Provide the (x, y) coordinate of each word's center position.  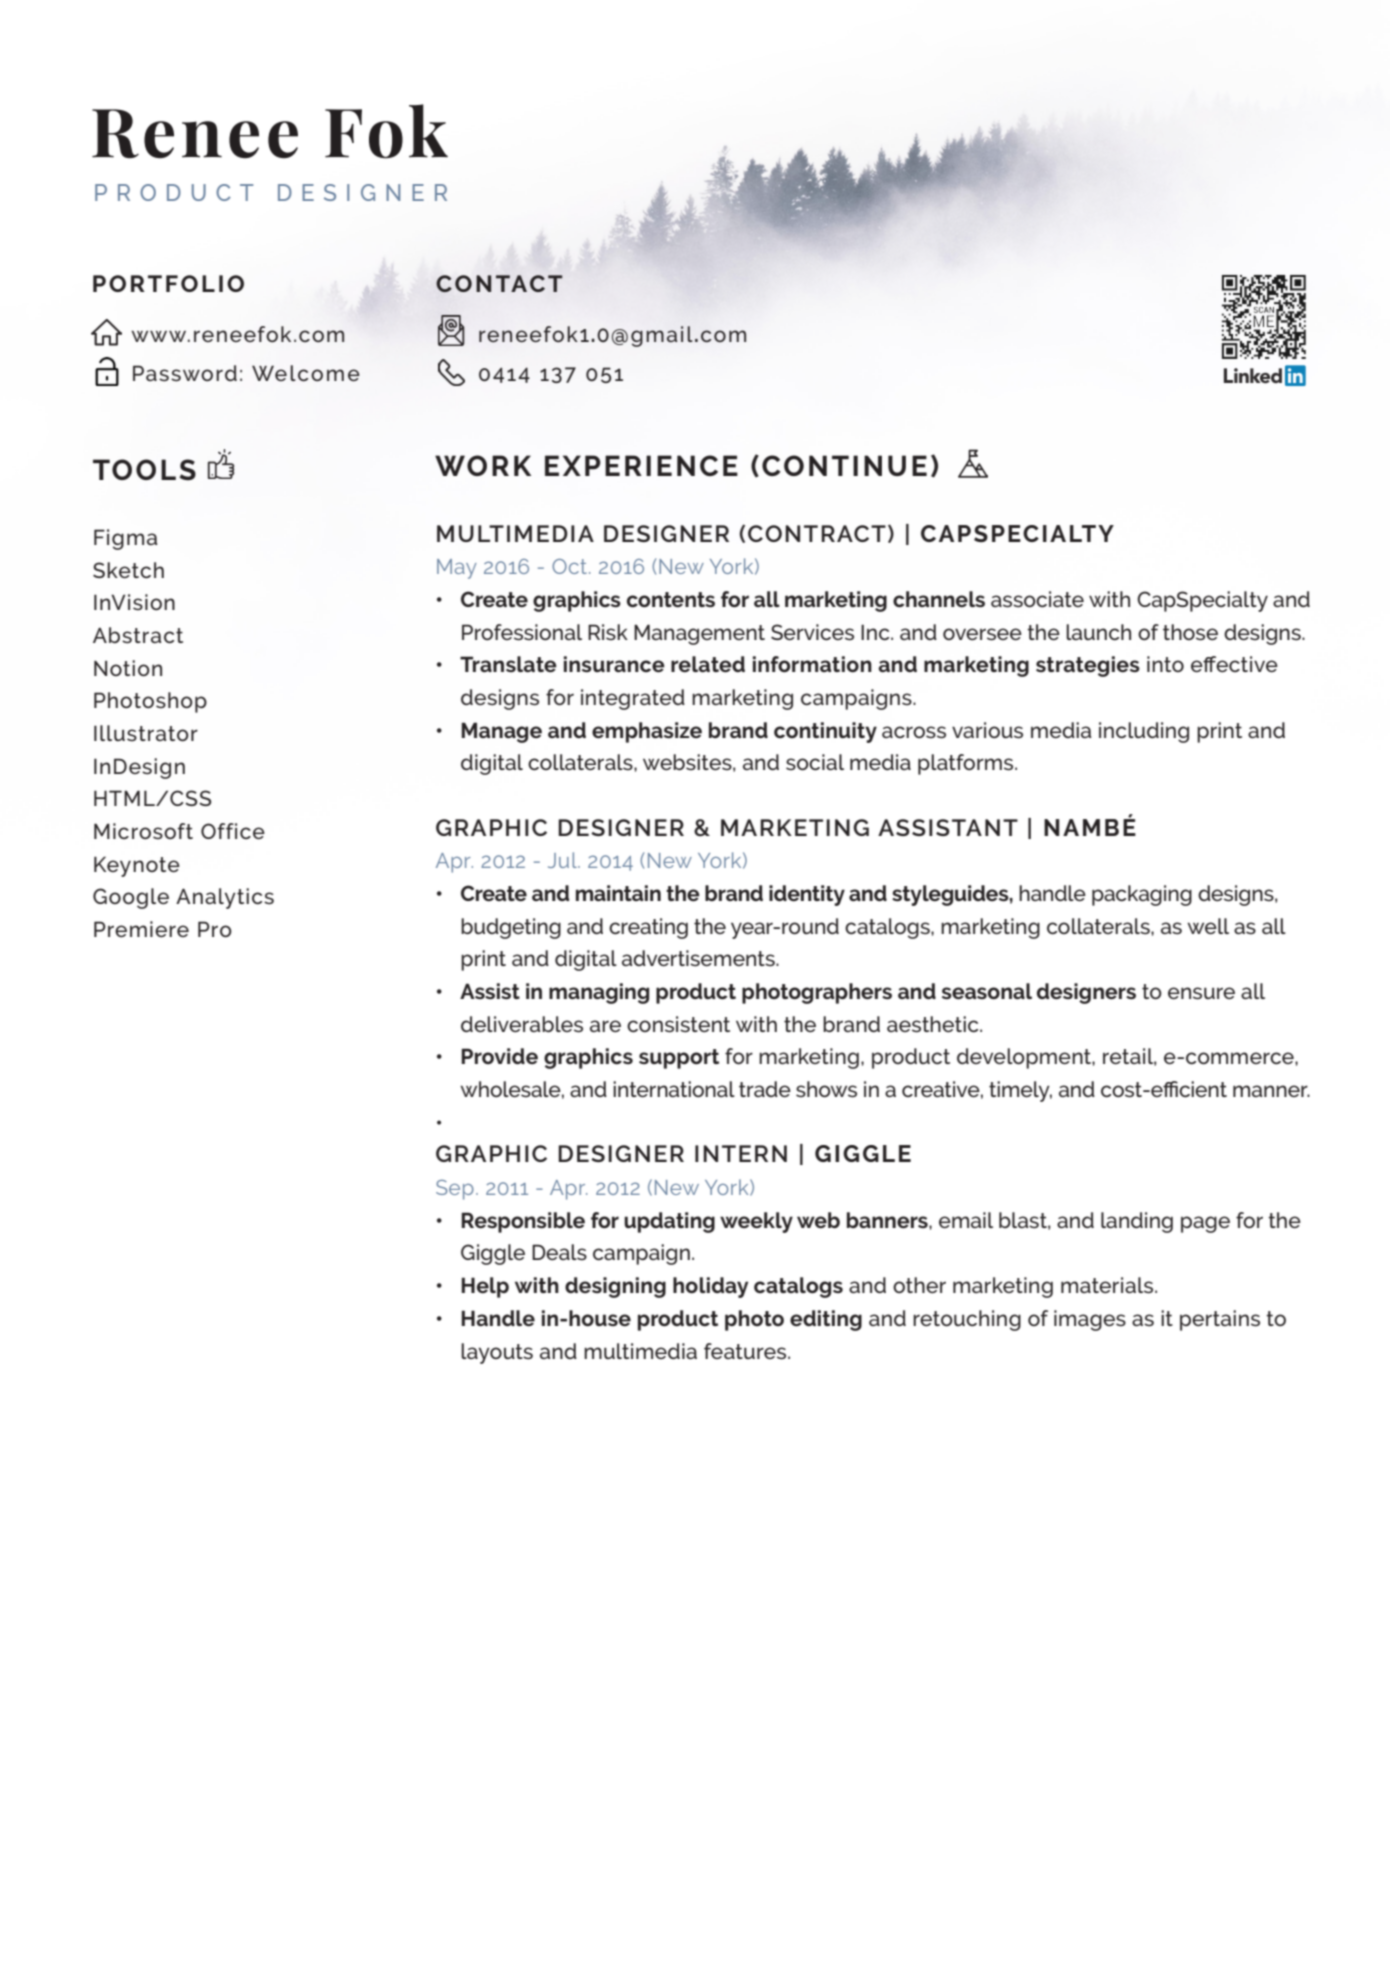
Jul (563, 860)
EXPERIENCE (641, 465)
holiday (710, 1287)
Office (233, 831)
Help (485, 1287)
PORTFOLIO (168, 283)
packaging (1142, 895)
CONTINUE (844, 465)
